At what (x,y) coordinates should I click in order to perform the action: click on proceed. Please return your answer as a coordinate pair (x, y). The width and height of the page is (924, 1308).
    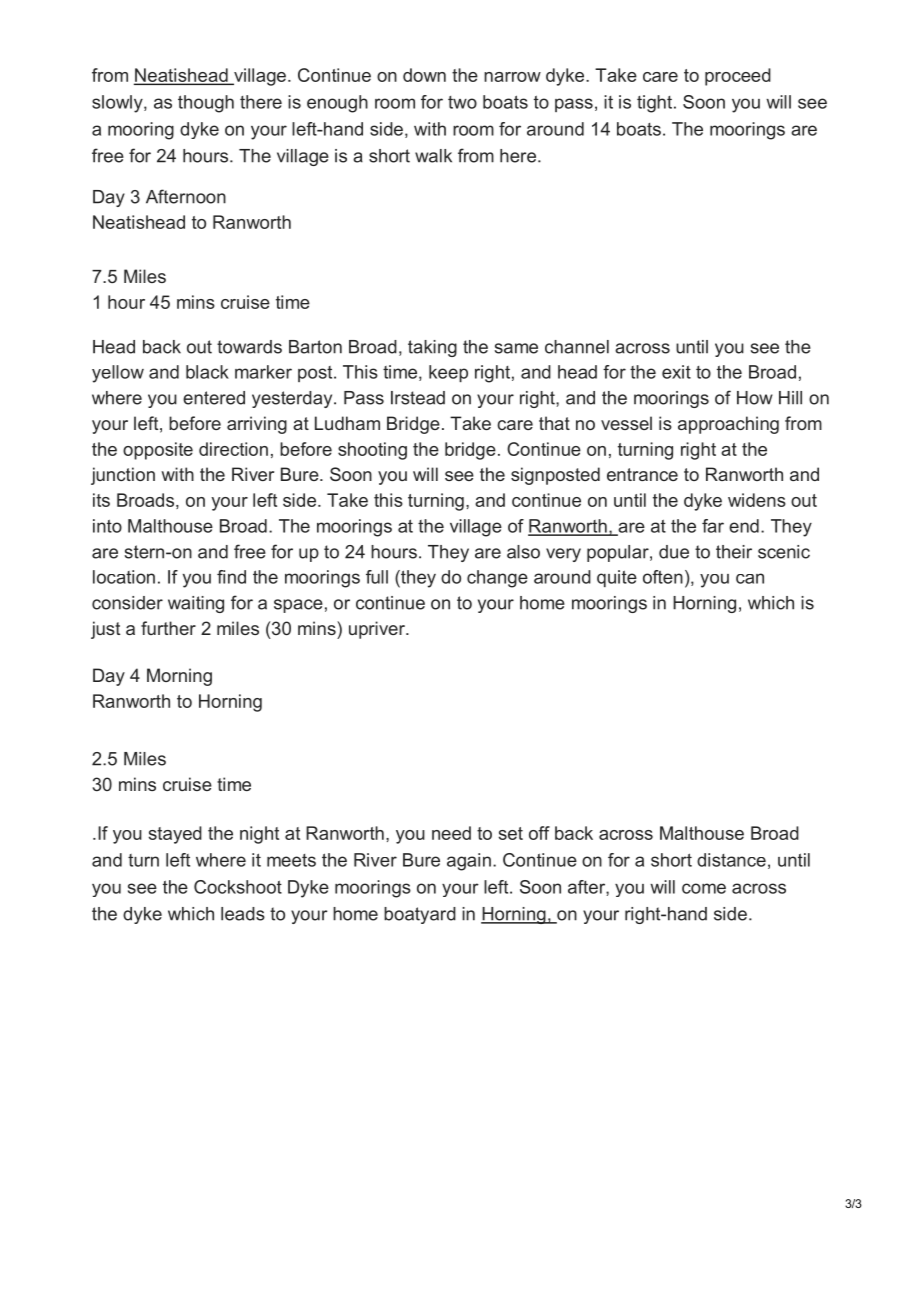
    Looking at the image, I should click on (738, 77).
